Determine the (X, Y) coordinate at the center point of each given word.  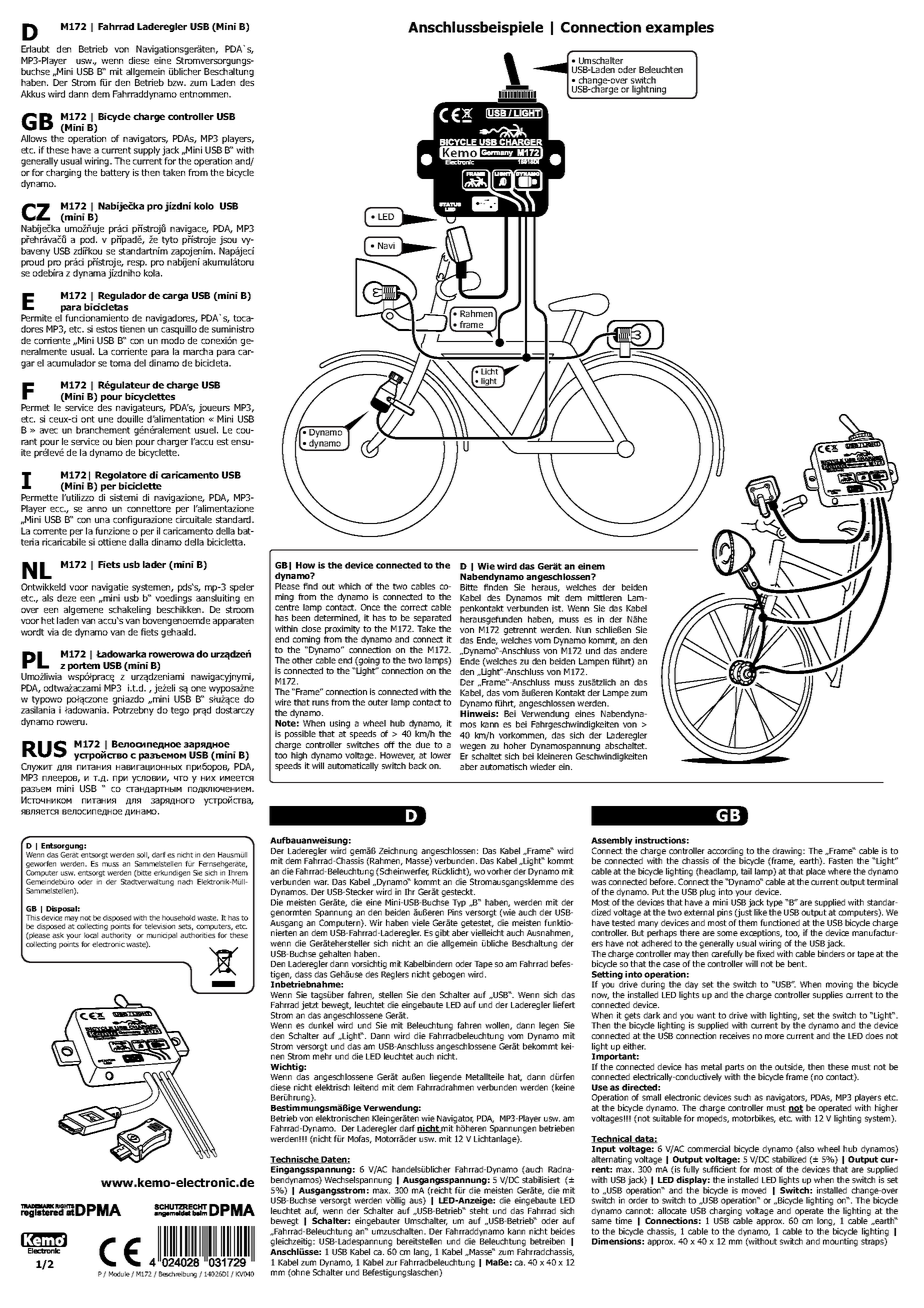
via (53, 632)
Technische (295, 1160)
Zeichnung (398, 852)
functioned (780, 922)
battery (115, 172)
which (349, 586)
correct (414, 607)
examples (680, 28)
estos (106, 329)
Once (370, 607)
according (726, 852)
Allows (34, 138)
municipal (161, 937)
